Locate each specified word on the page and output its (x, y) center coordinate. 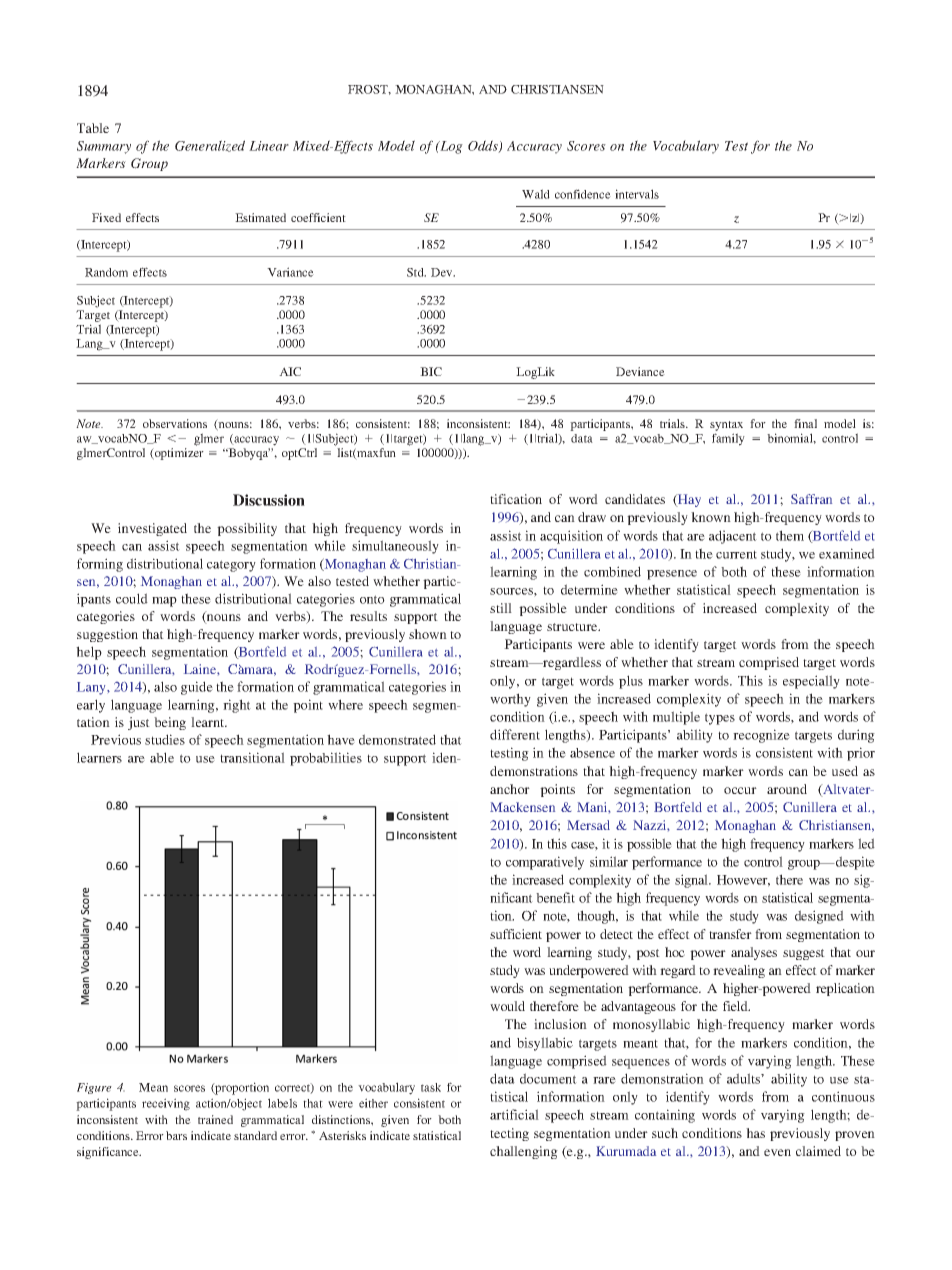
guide (197, 688)
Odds (484, 146)
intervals (637, 194)
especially (811, 682)
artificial (514, 1114)
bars (176, 1135)
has (755, 1133)
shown (428, 634)
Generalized (210, 146)
